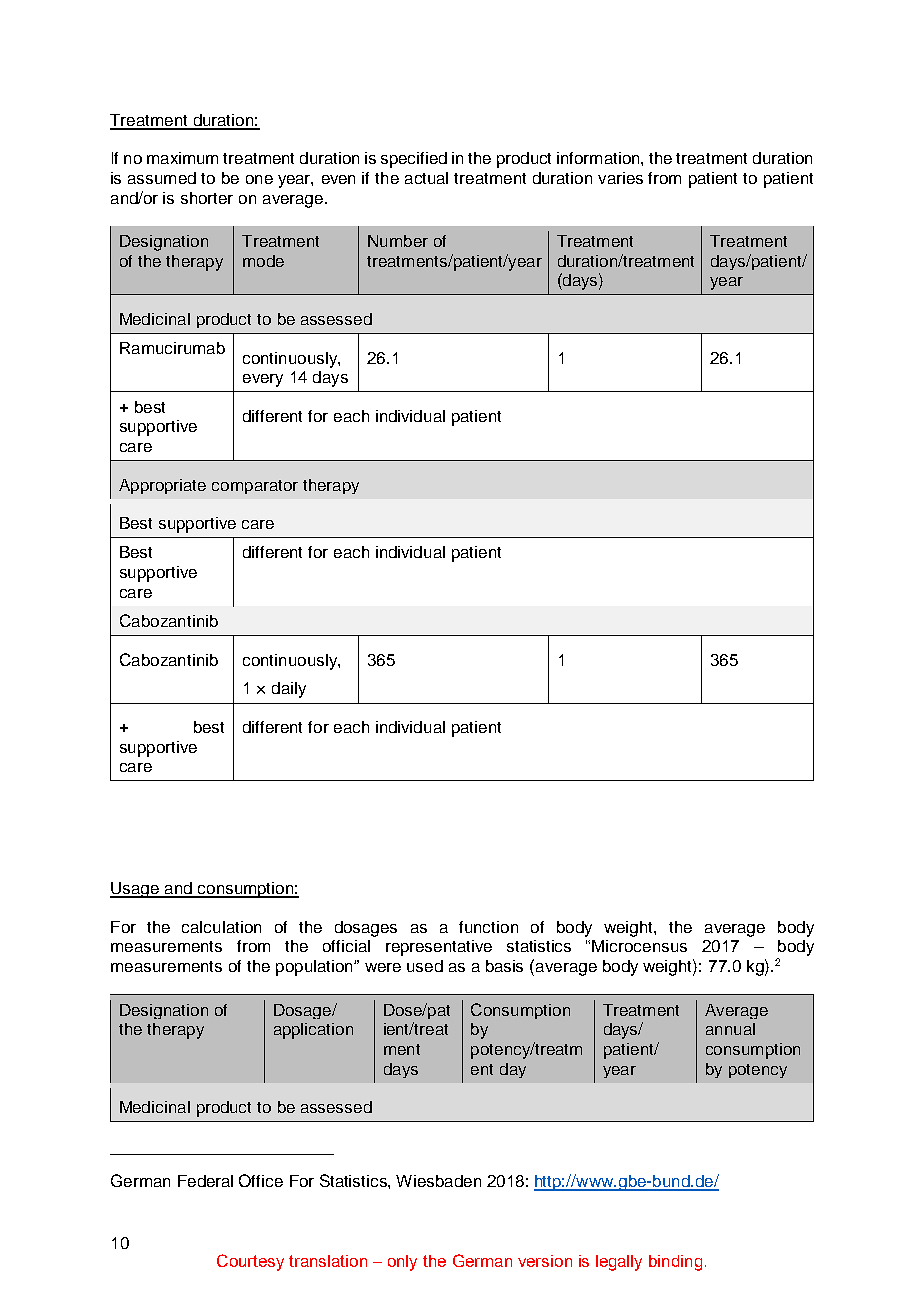 The width and height of the document is (924, 1308). I want to click on daily, so click(289, 690).
